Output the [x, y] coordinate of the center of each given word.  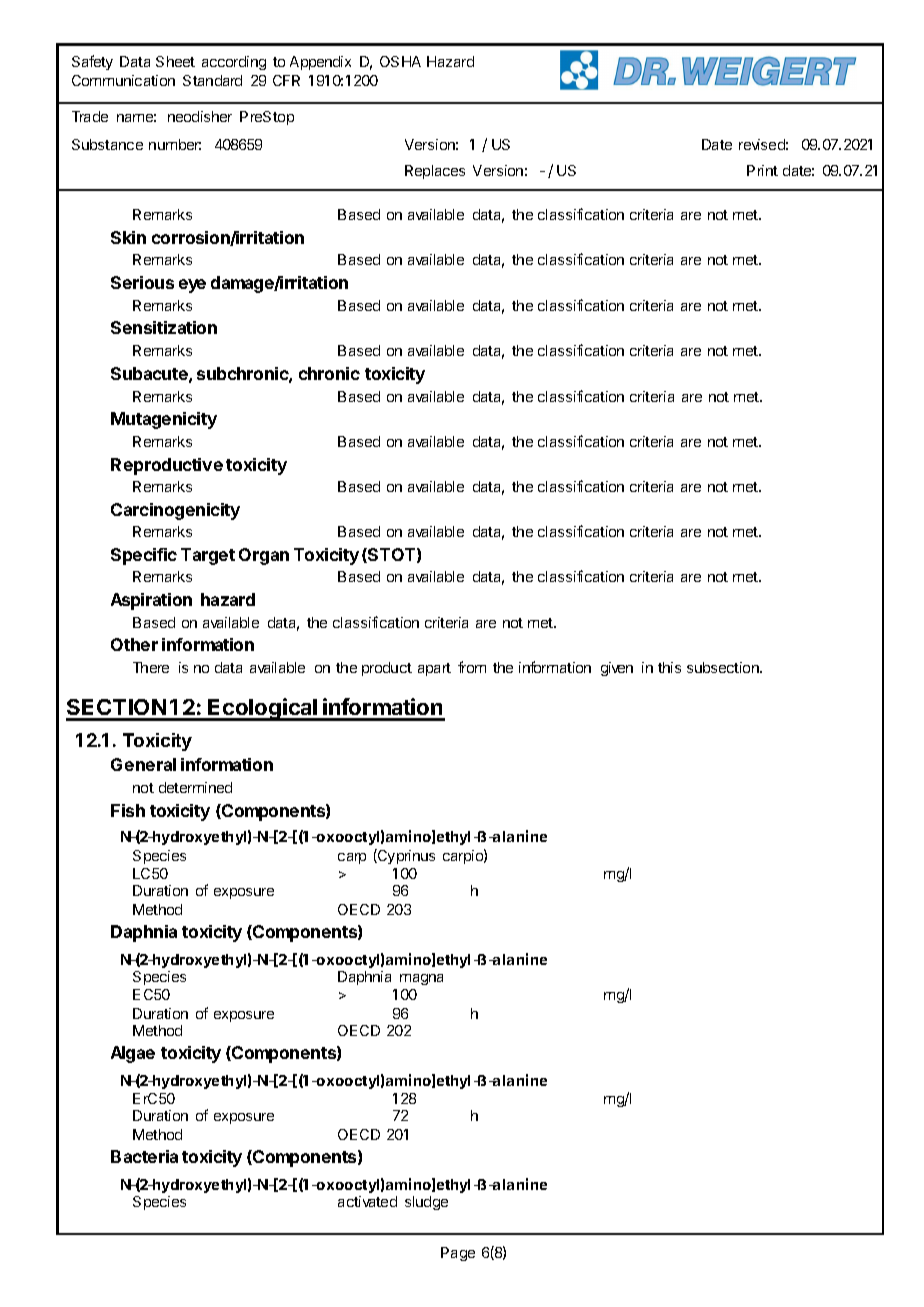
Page [458, 1254]
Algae [133, 1054]
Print [762, 170]
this [669, 667]
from [472, 667]
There [151, 667]
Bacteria [144, 1156]
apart [434, 669]
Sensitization [164, 327]
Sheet [175, 61]
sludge [426, 1203]
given [617, 669]
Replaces [435, 172]
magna [421, 979]
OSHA [400, 61]
